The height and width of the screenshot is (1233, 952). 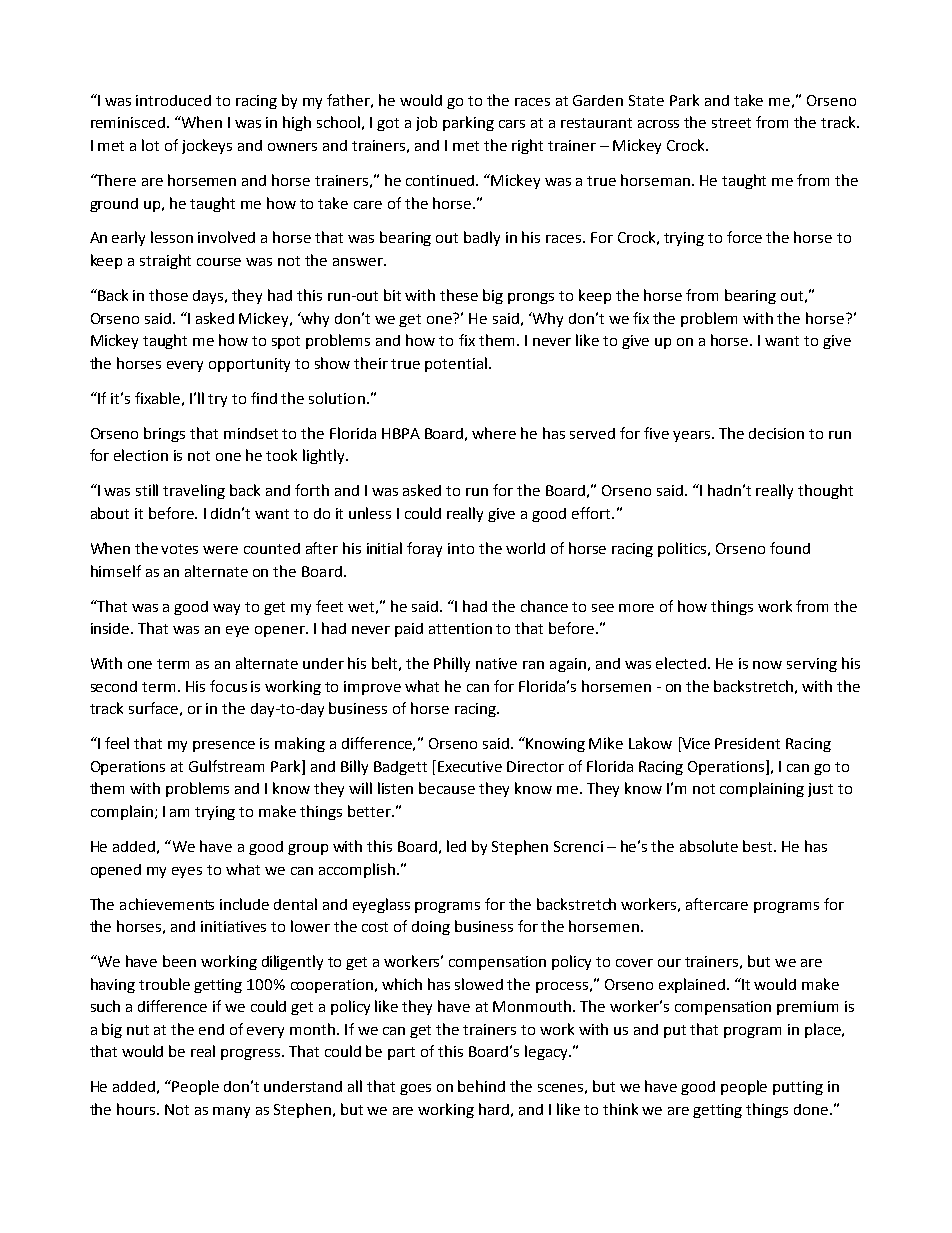 What do you see at coordinates (731, 123) in the screenshot?
I see `street` at bounding box center [731, 123].
